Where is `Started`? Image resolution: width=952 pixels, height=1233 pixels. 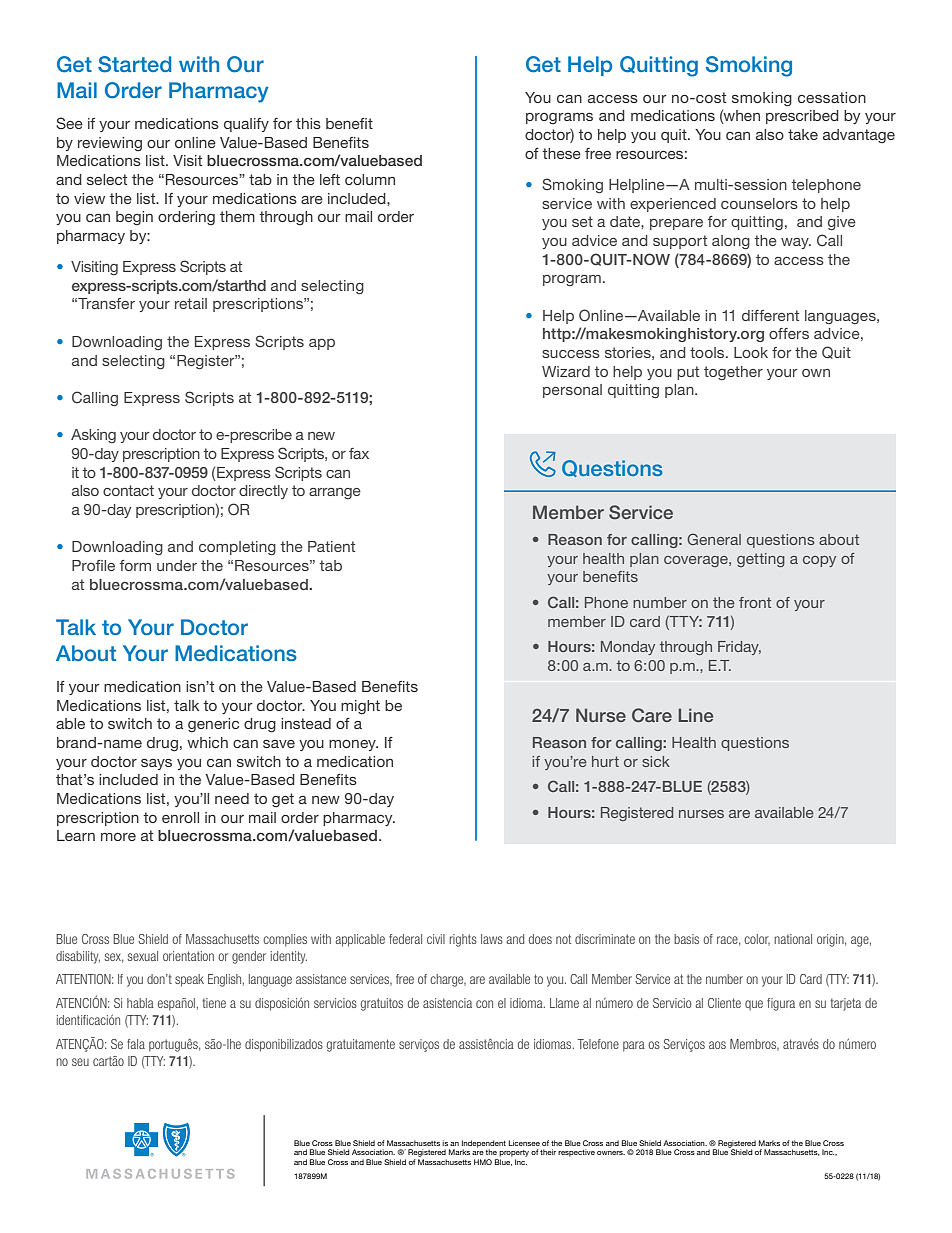 Started is located at coordinates (134, 64).
